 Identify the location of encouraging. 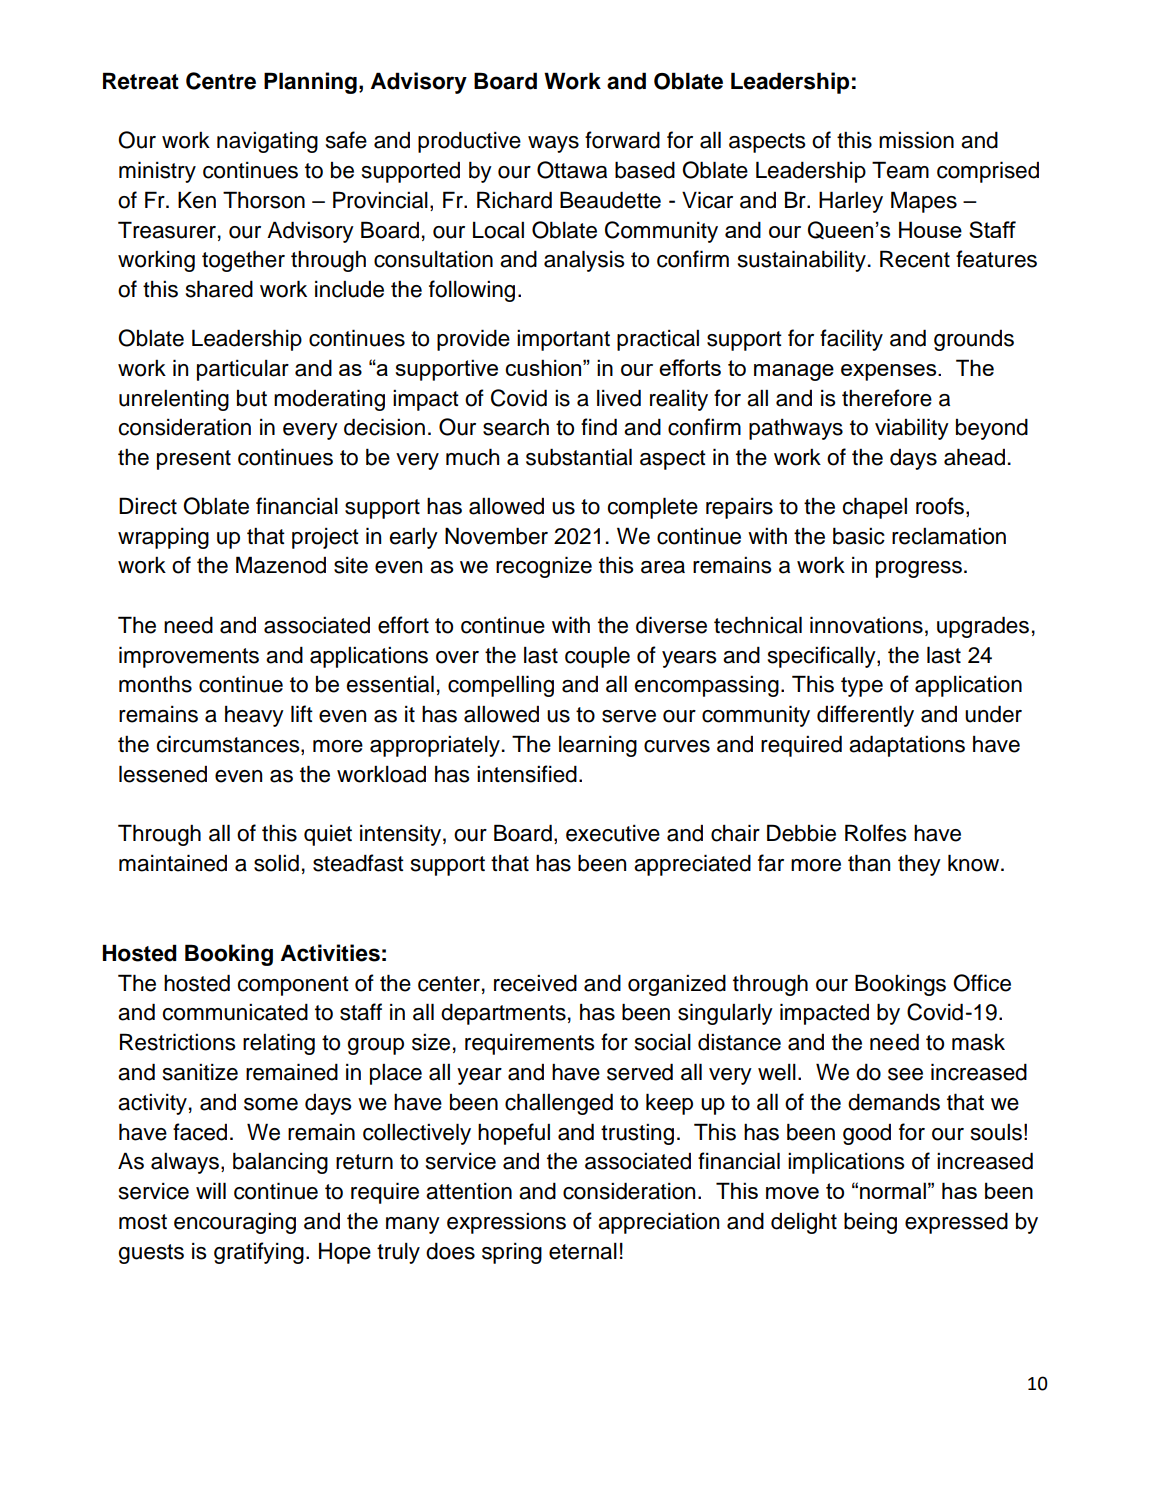
(235, 1223).
